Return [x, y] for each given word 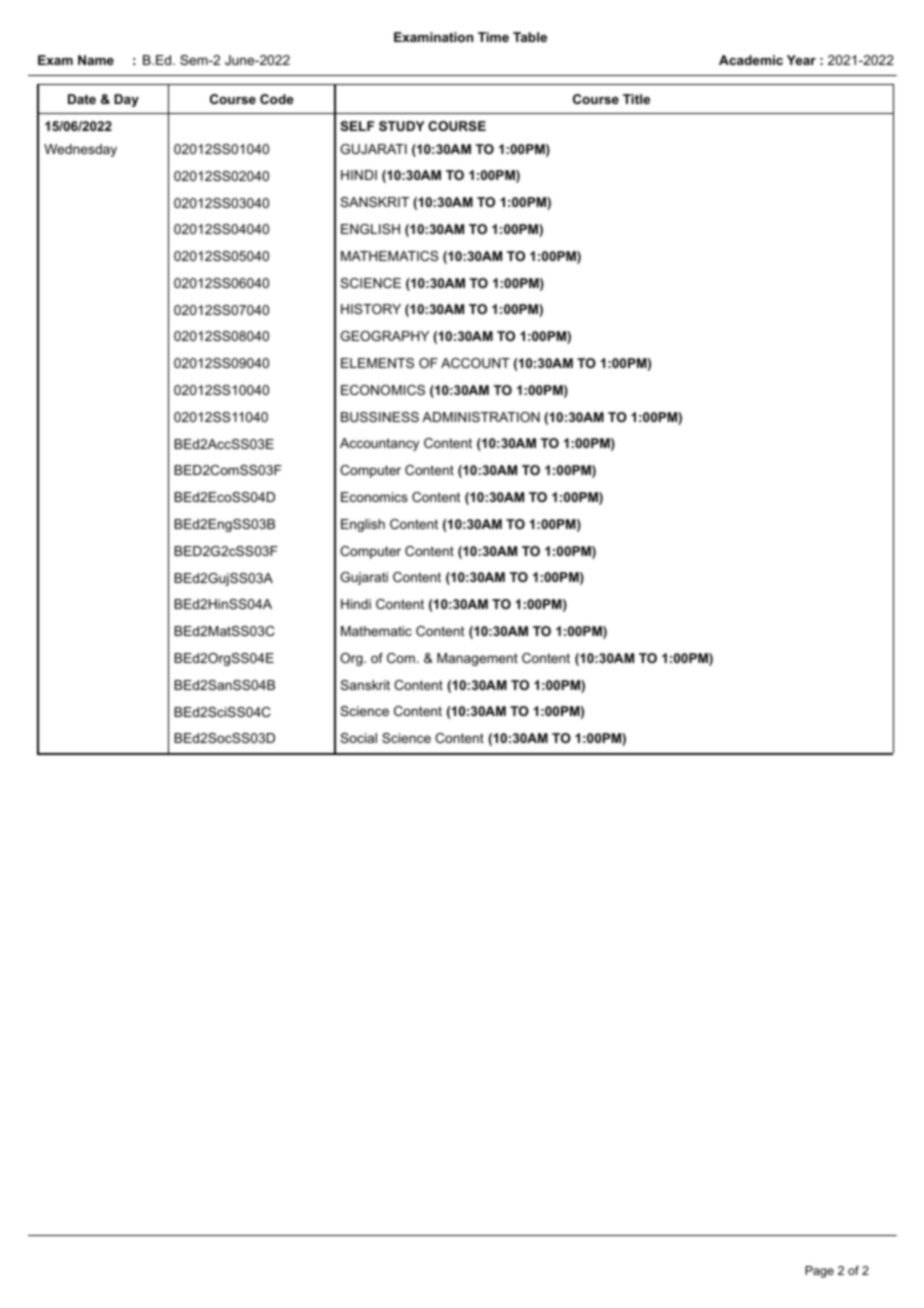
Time [493, 37]
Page [819, 1272]
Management [477, 659]
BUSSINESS [380, 417]
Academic [751, 60]
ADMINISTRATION [481, 417]
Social [358, 738]
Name [96, 60]
